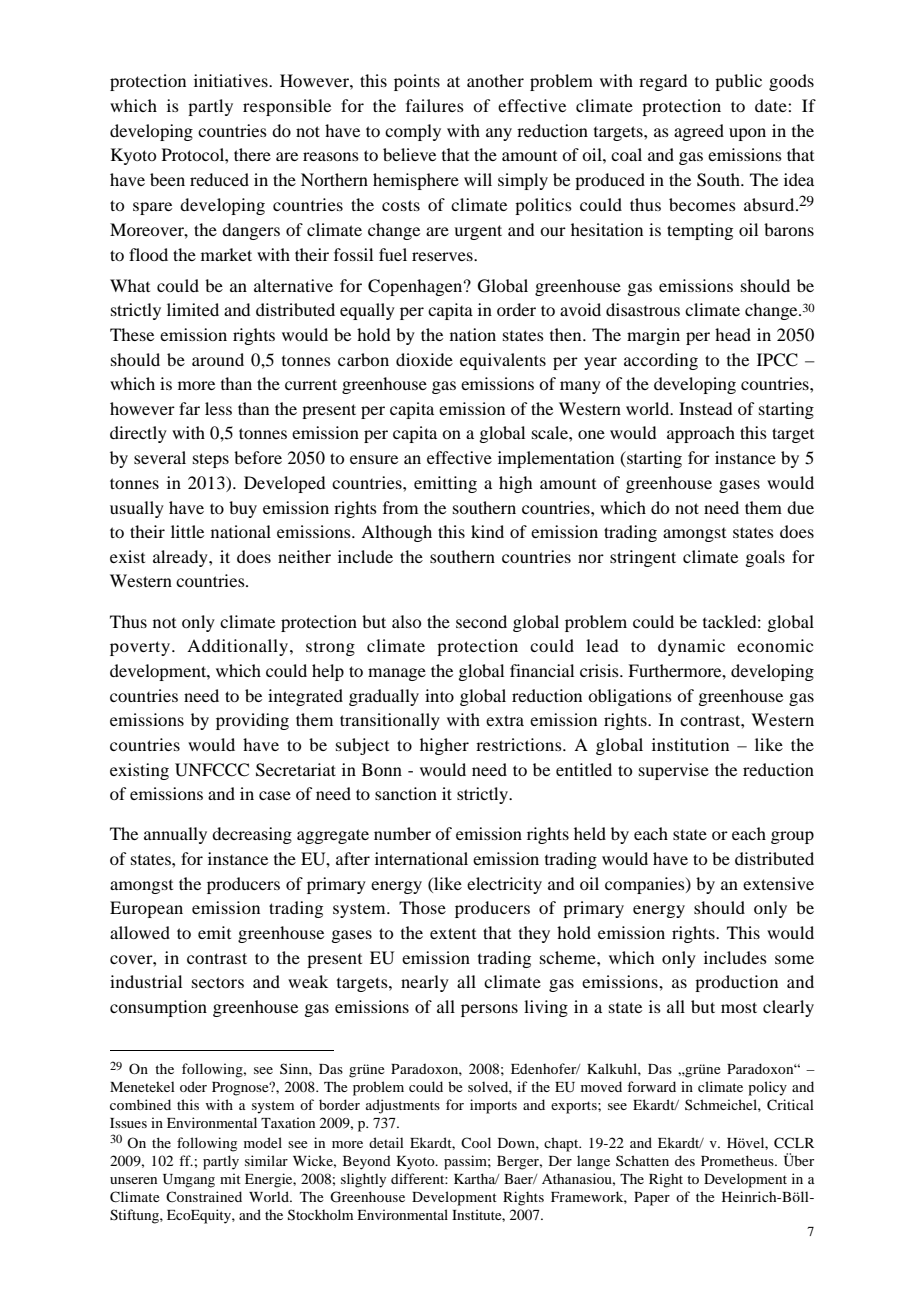  What do you see at coordinates (691, 647) in the screenshot?
I see `dynamic` at bounding box center [691, 647].
